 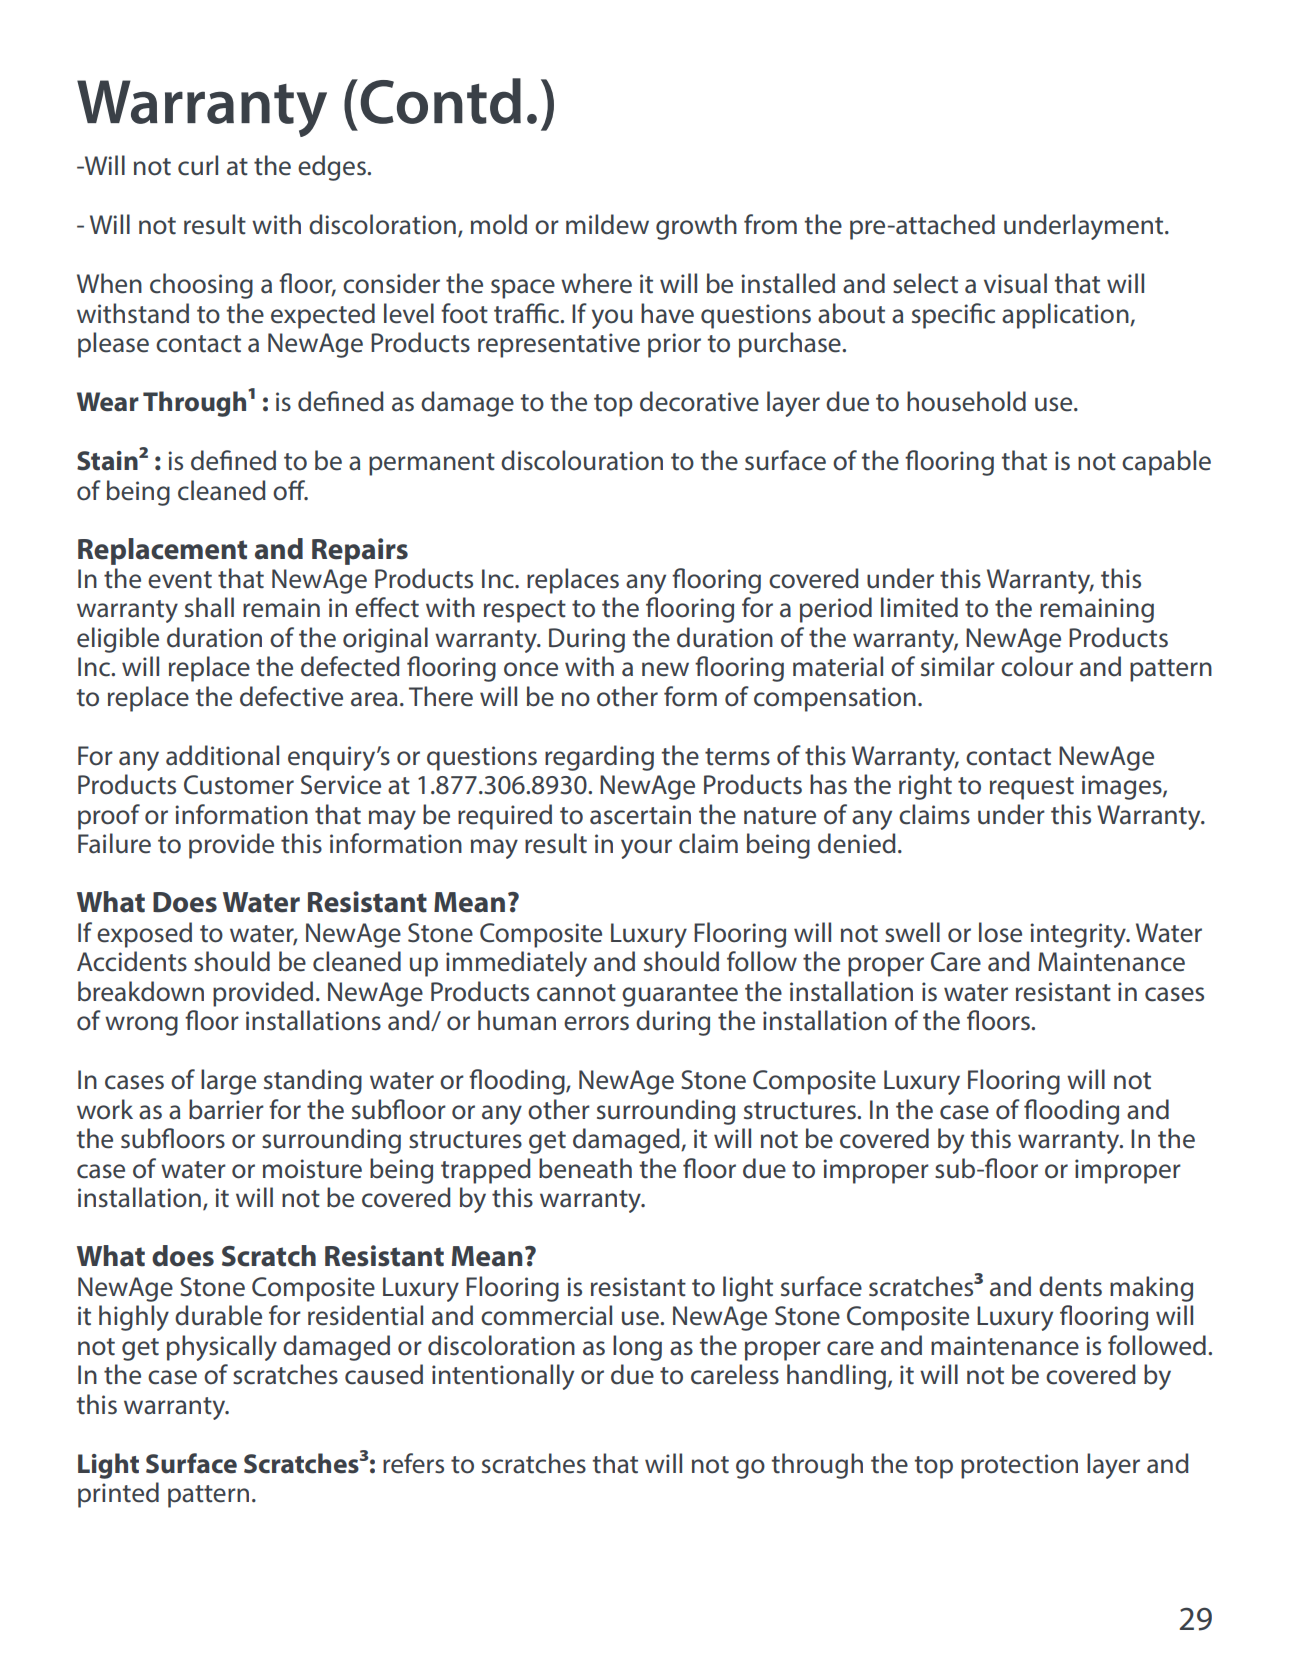 I want to click on visual, so click(x=1015, y=283).
